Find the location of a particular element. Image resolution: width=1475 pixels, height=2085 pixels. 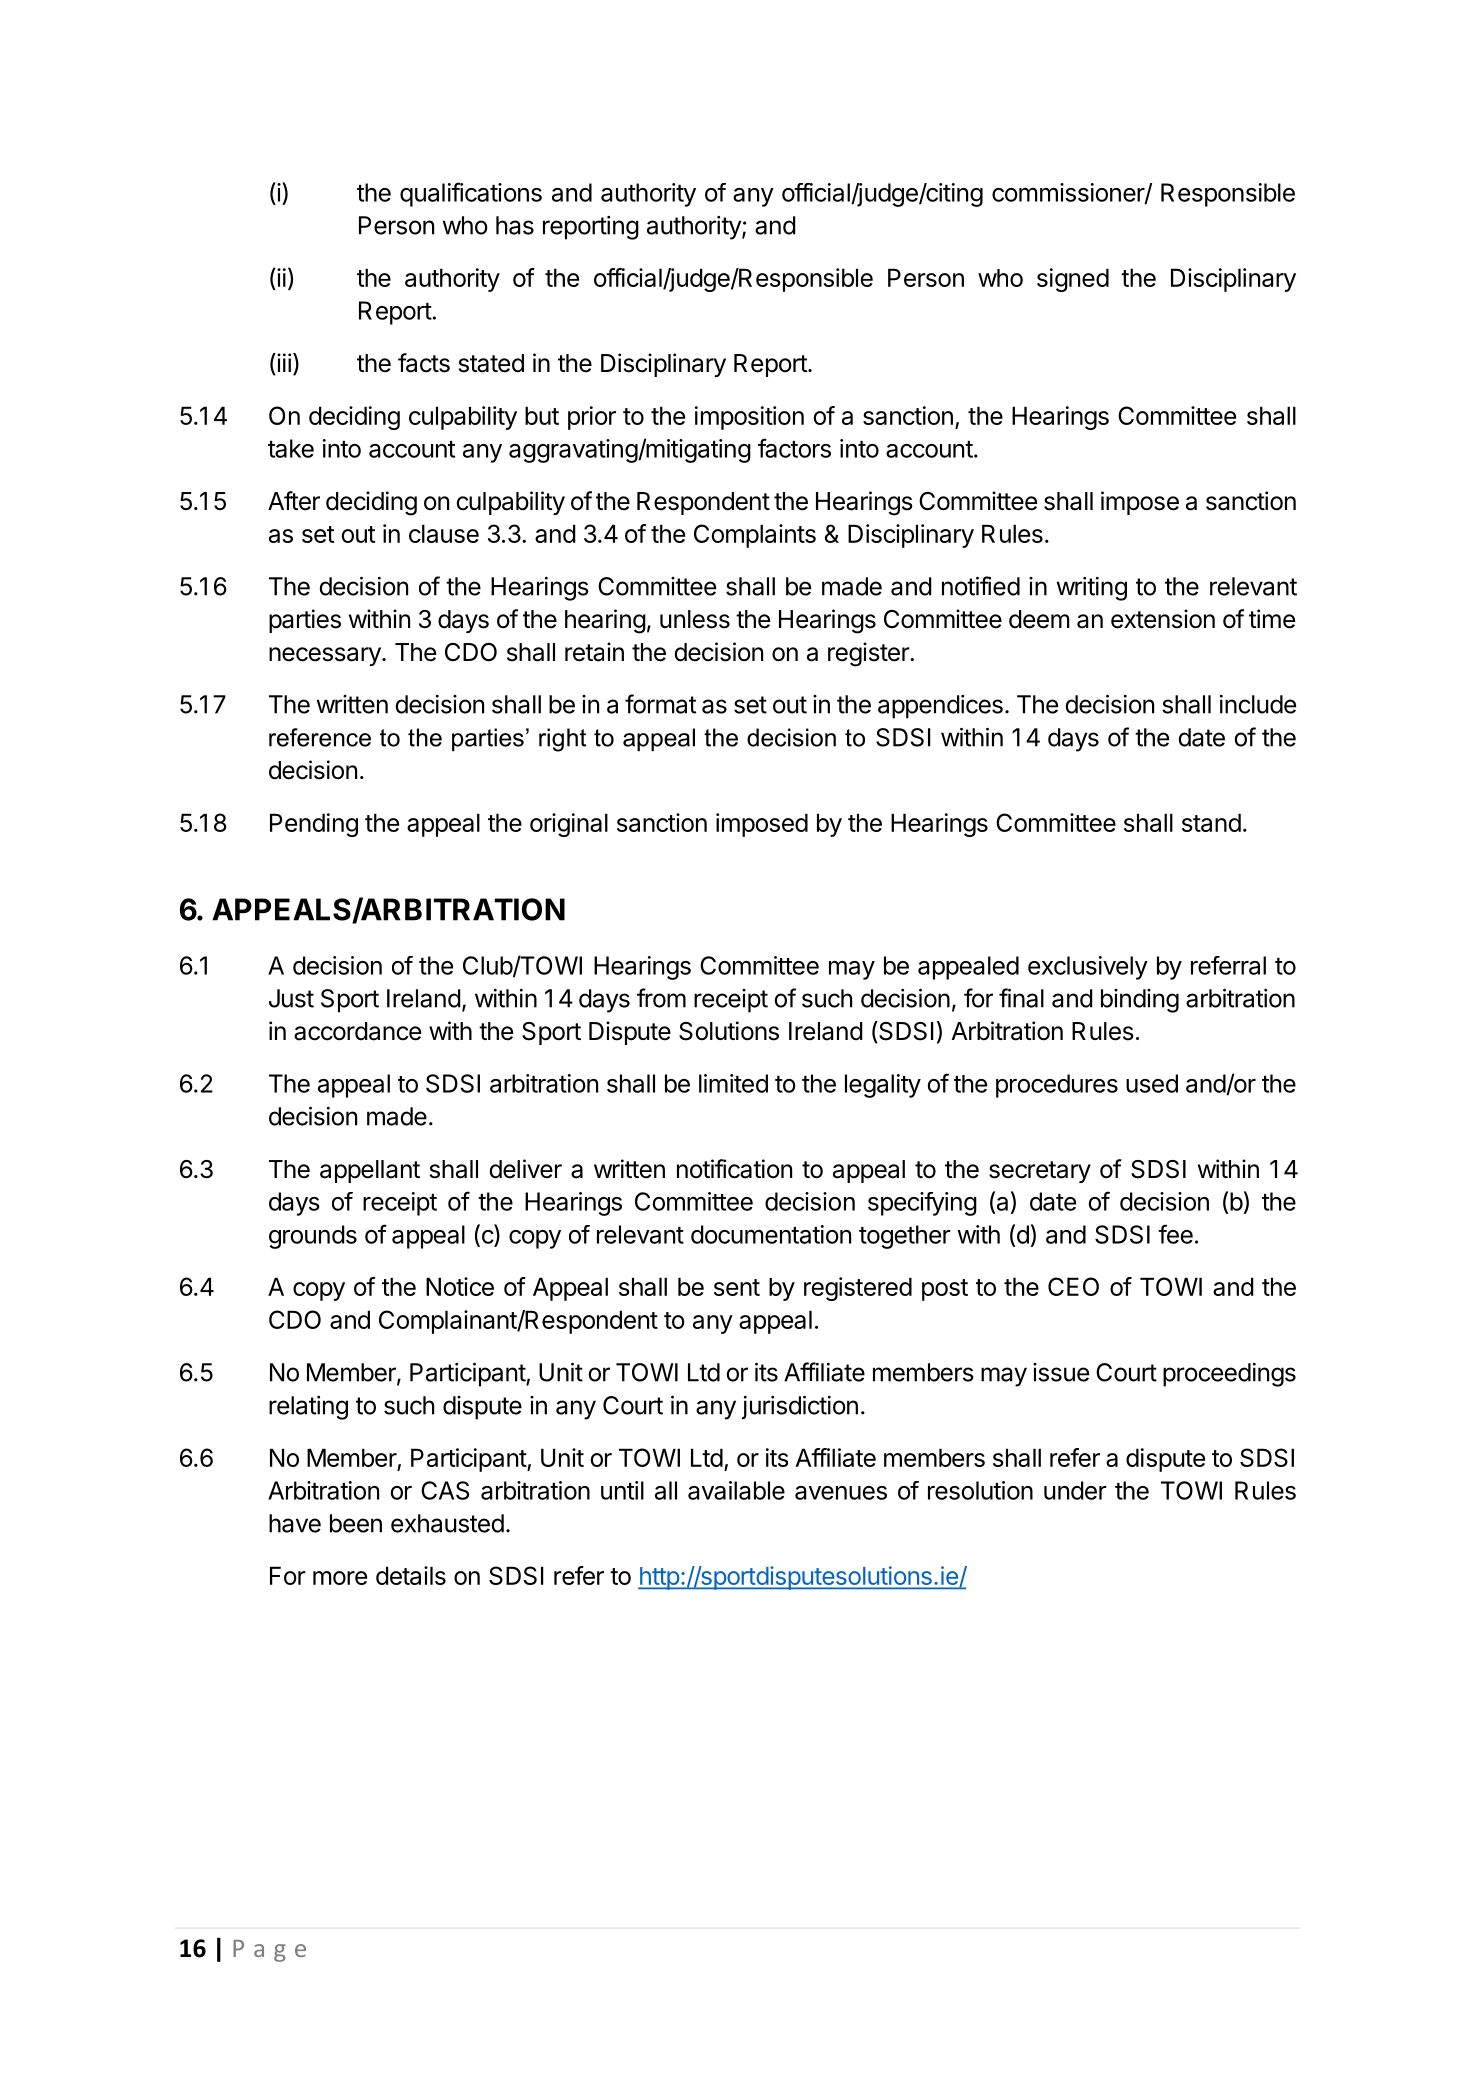

used is located at coordinates (1152, 1083).
